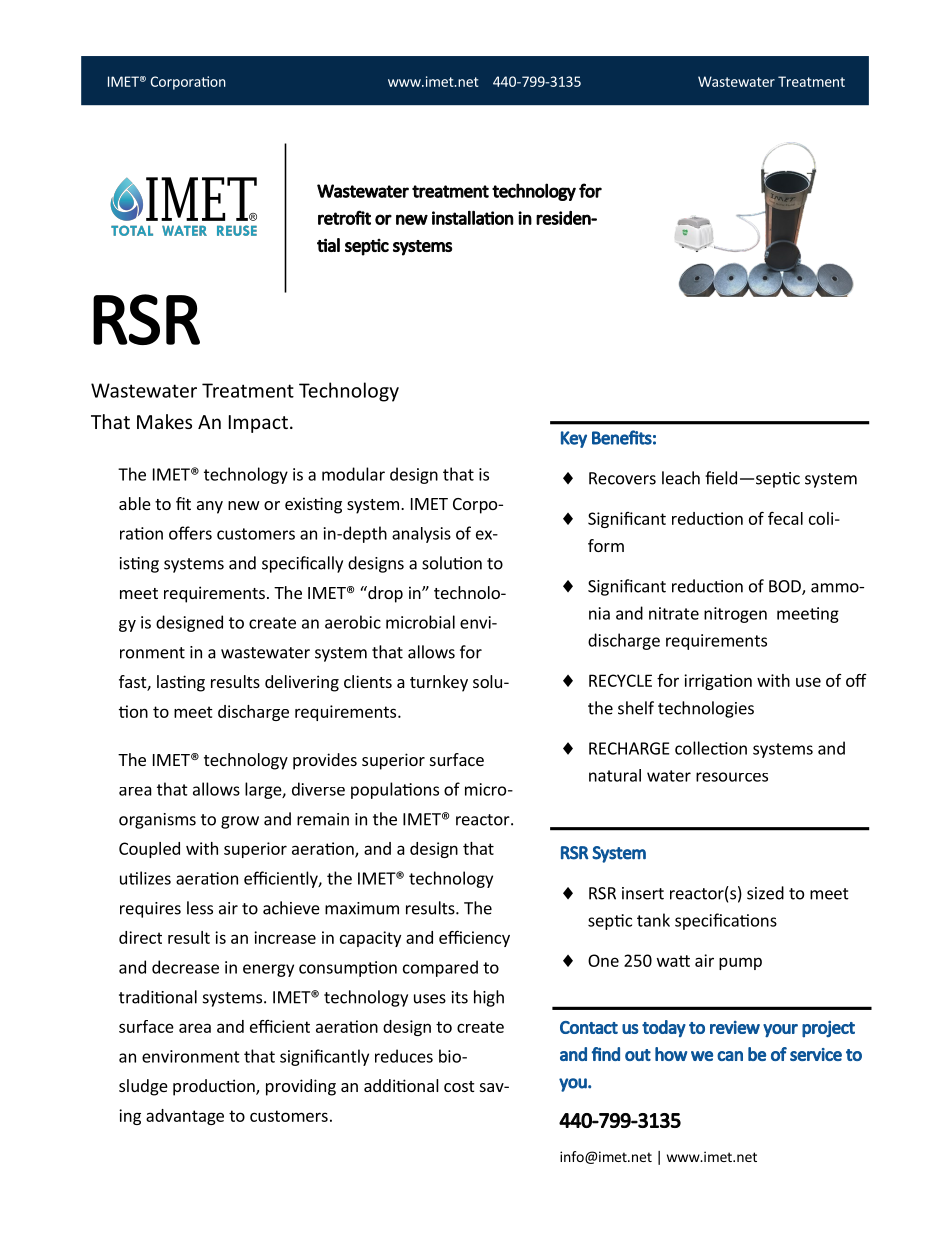 This image has height=1233, width=952. I want to click on Impact, so click(258, 424).
